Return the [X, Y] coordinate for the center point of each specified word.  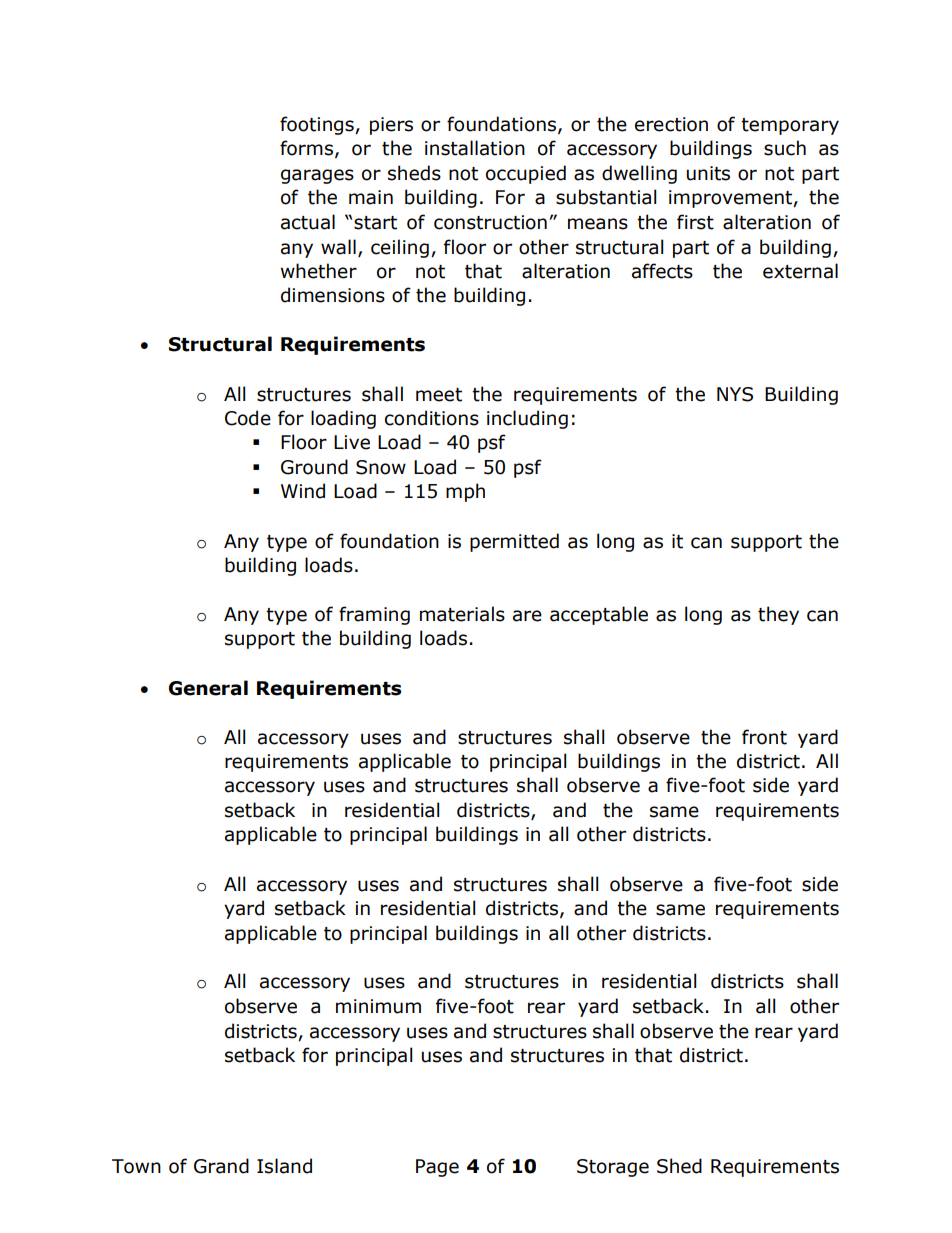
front [764, 737]
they [778, 615]
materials [462, 614]
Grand [221, 1166]
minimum [378, 1006]
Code [248, 418]
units [708, 173]
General [208, 688]
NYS [735, 394]
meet [439, 395]
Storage [613, 1168]
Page [437, 1168]
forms [306, 148]
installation [475, 148]
